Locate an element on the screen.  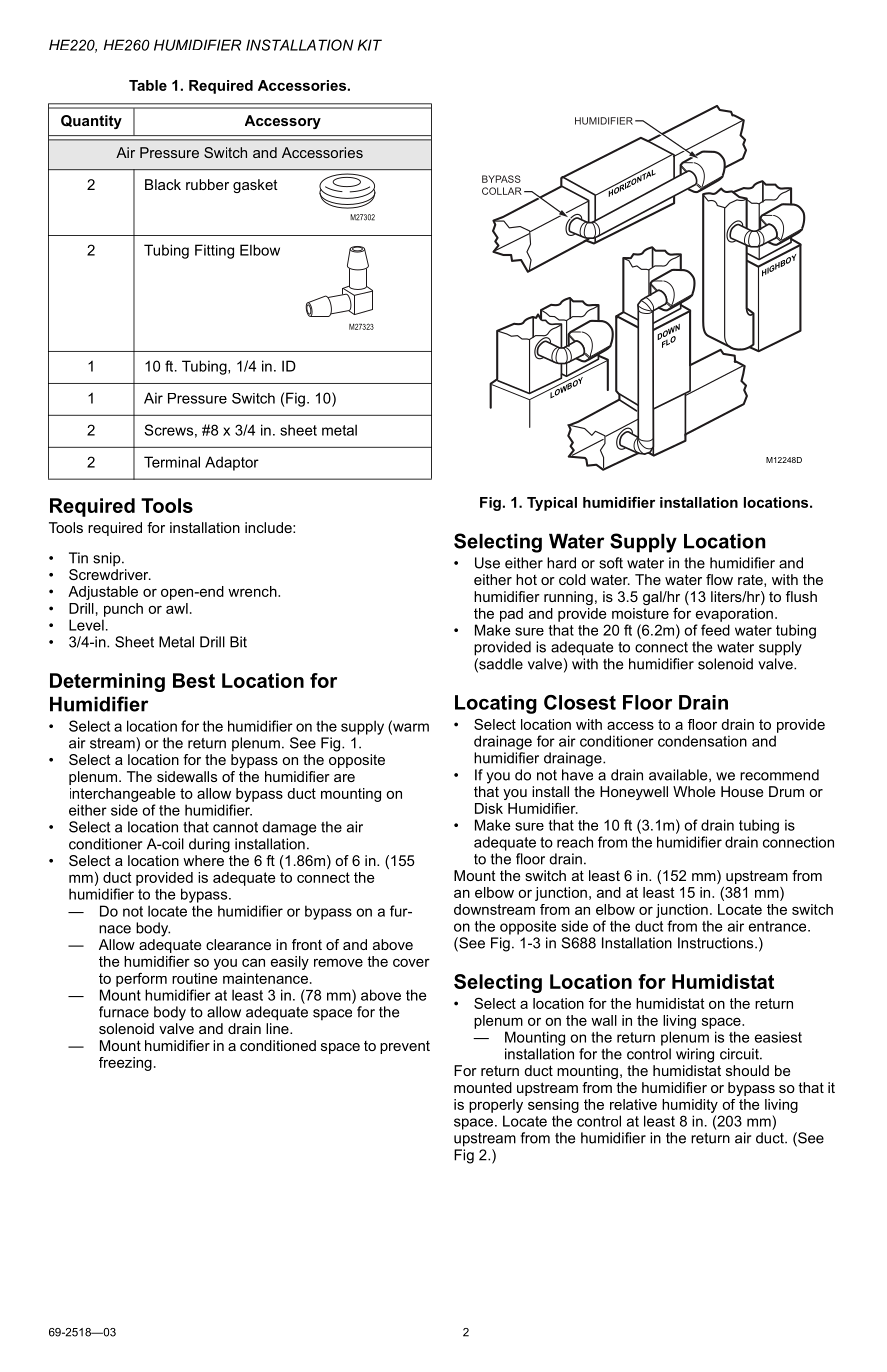
should is located at coordinates (747, 1070).
